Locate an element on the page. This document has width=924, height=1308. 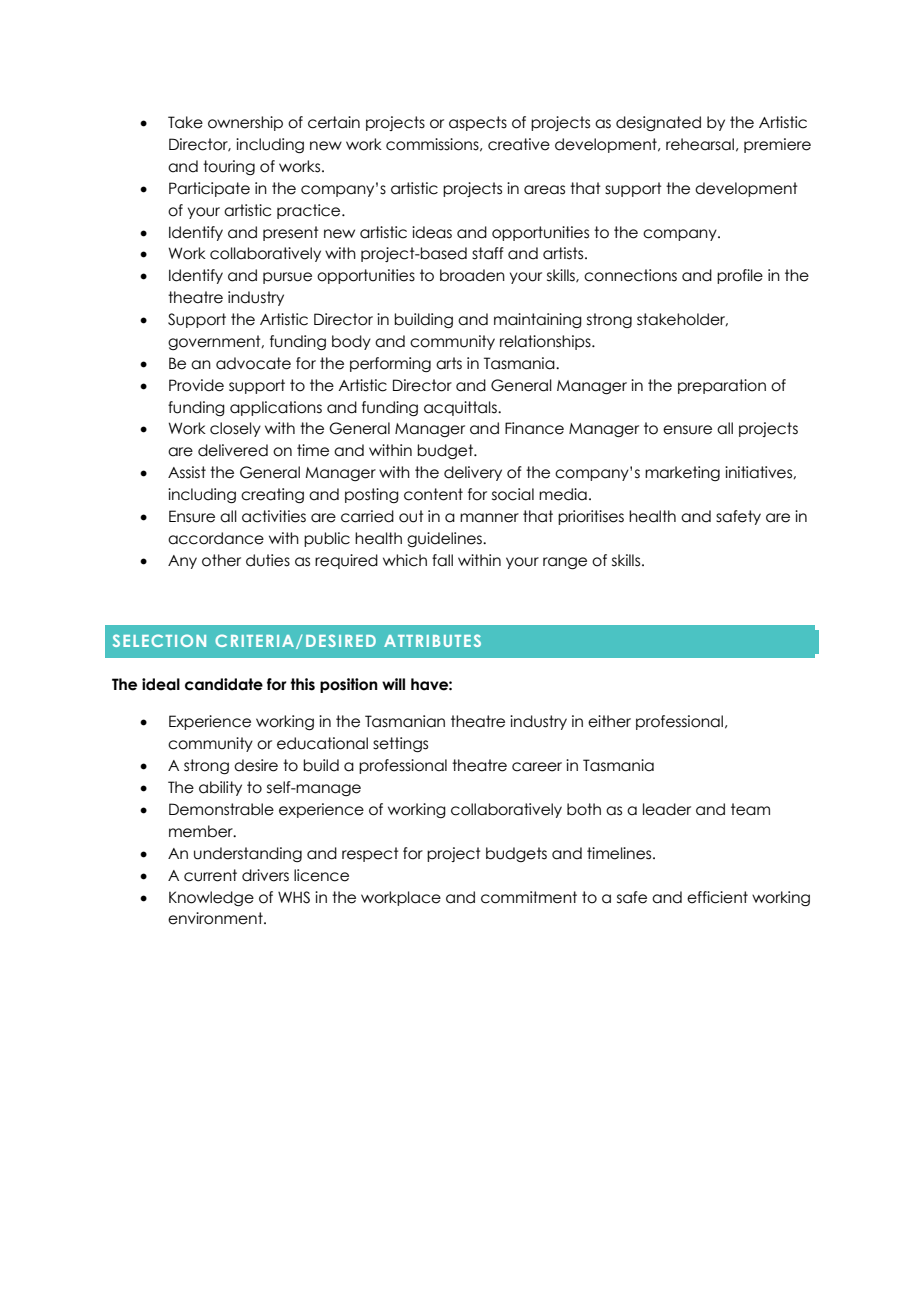
aspects is located at coordinates (478, 123).
